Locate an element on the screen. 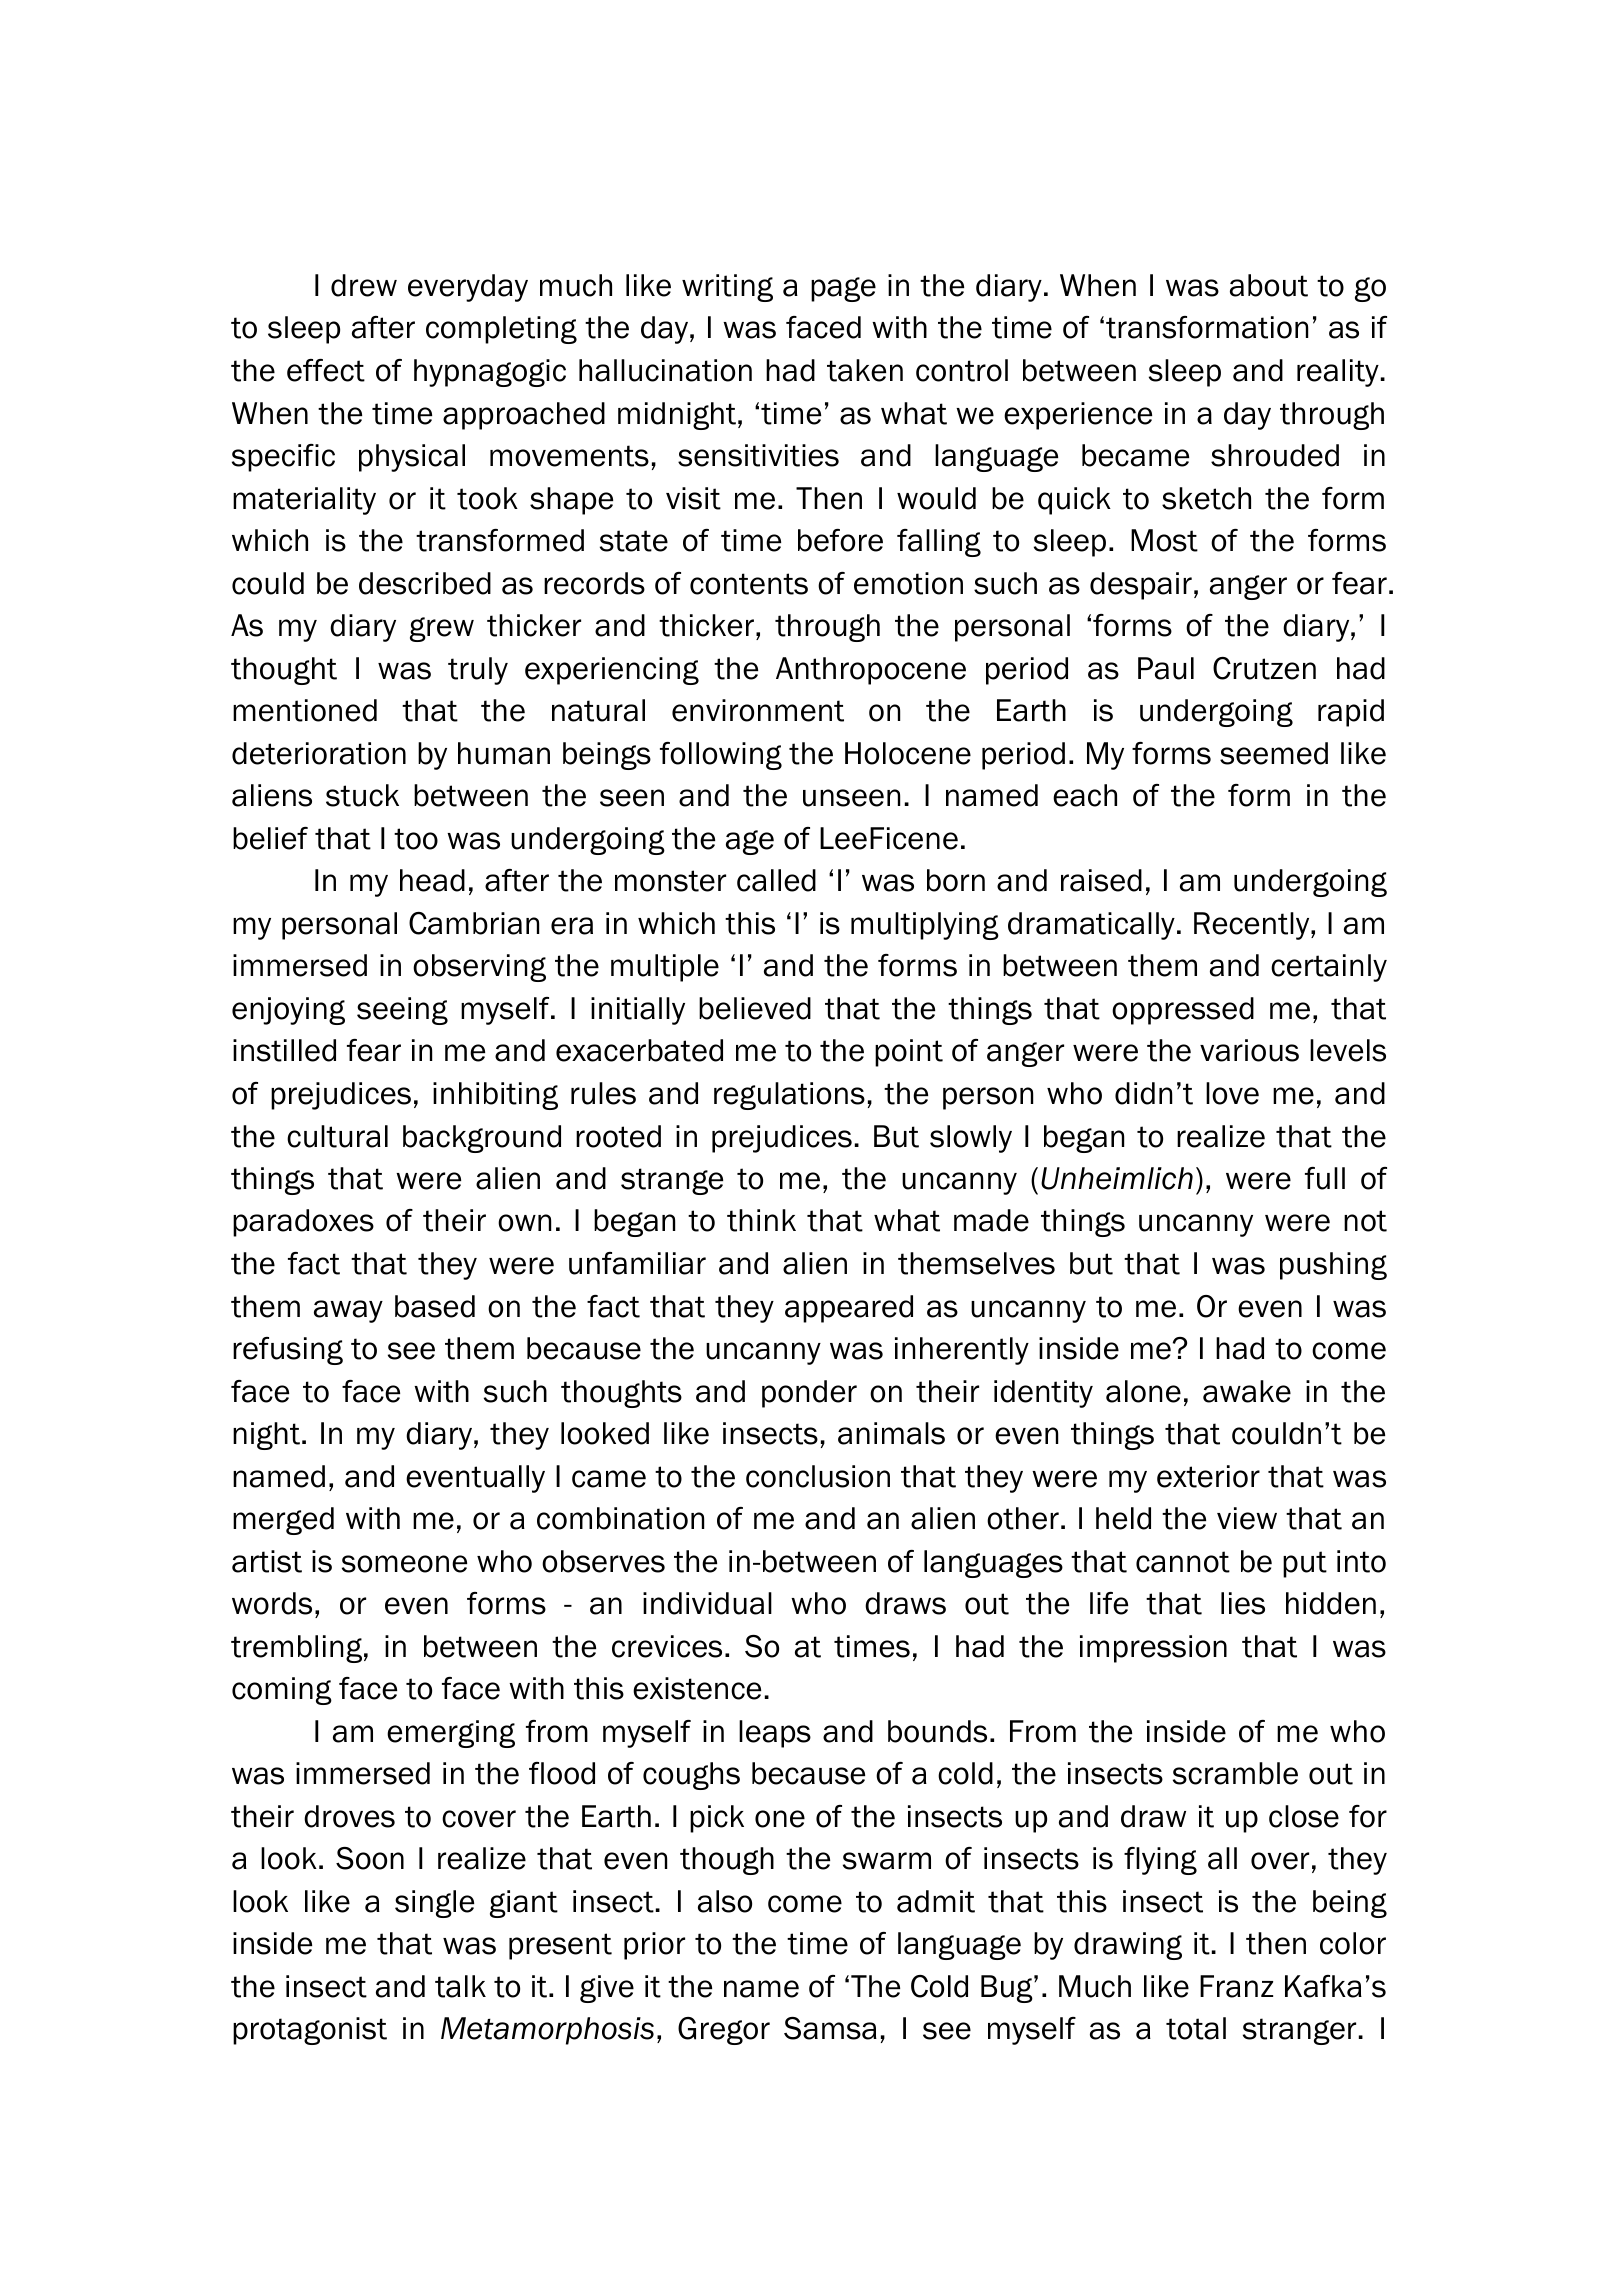  Samsa is located at coordinates (830, 2028).
